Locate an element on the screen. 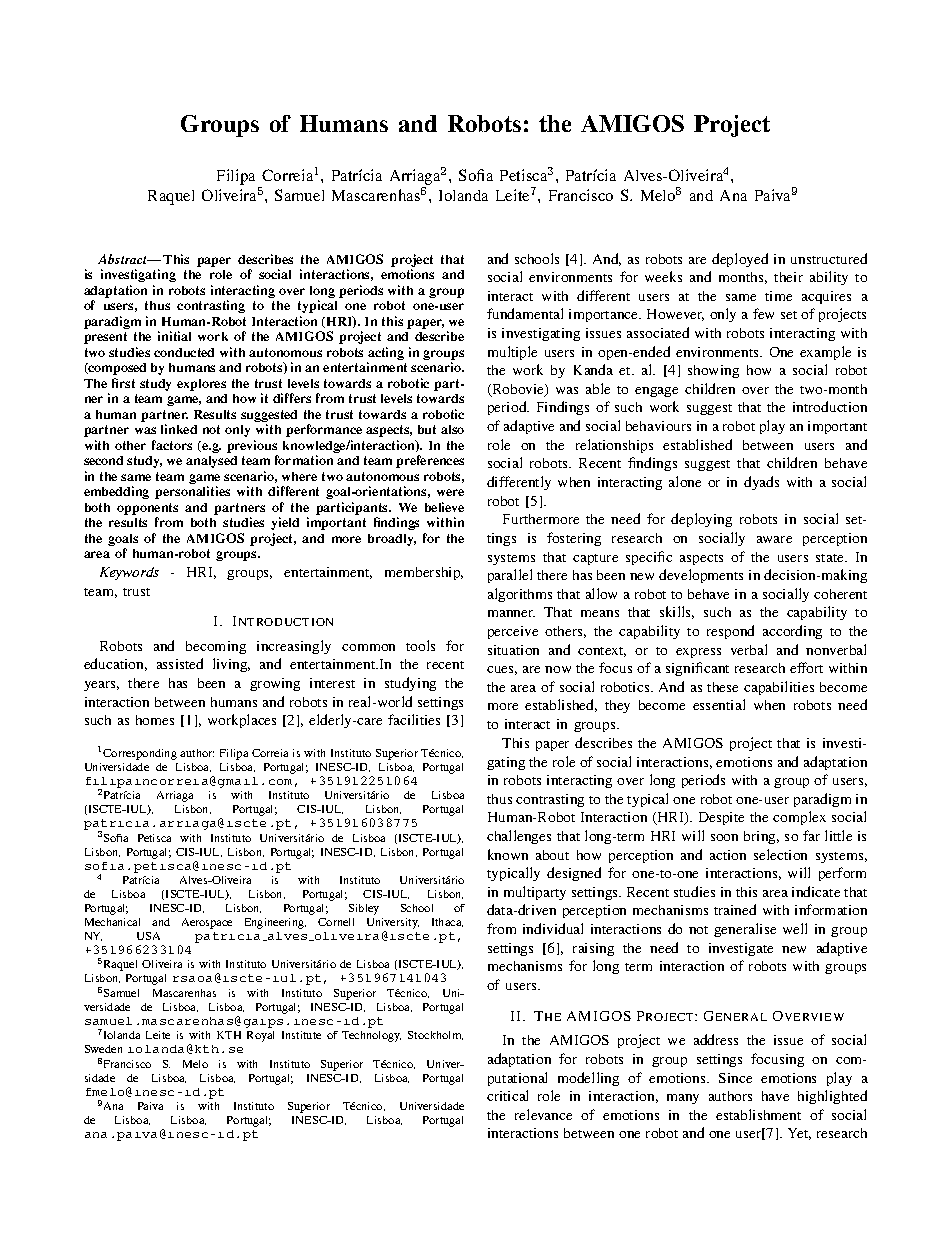 This screenshot has width=952, height=1233. Sweden is located at coordinates (103, 1049).
